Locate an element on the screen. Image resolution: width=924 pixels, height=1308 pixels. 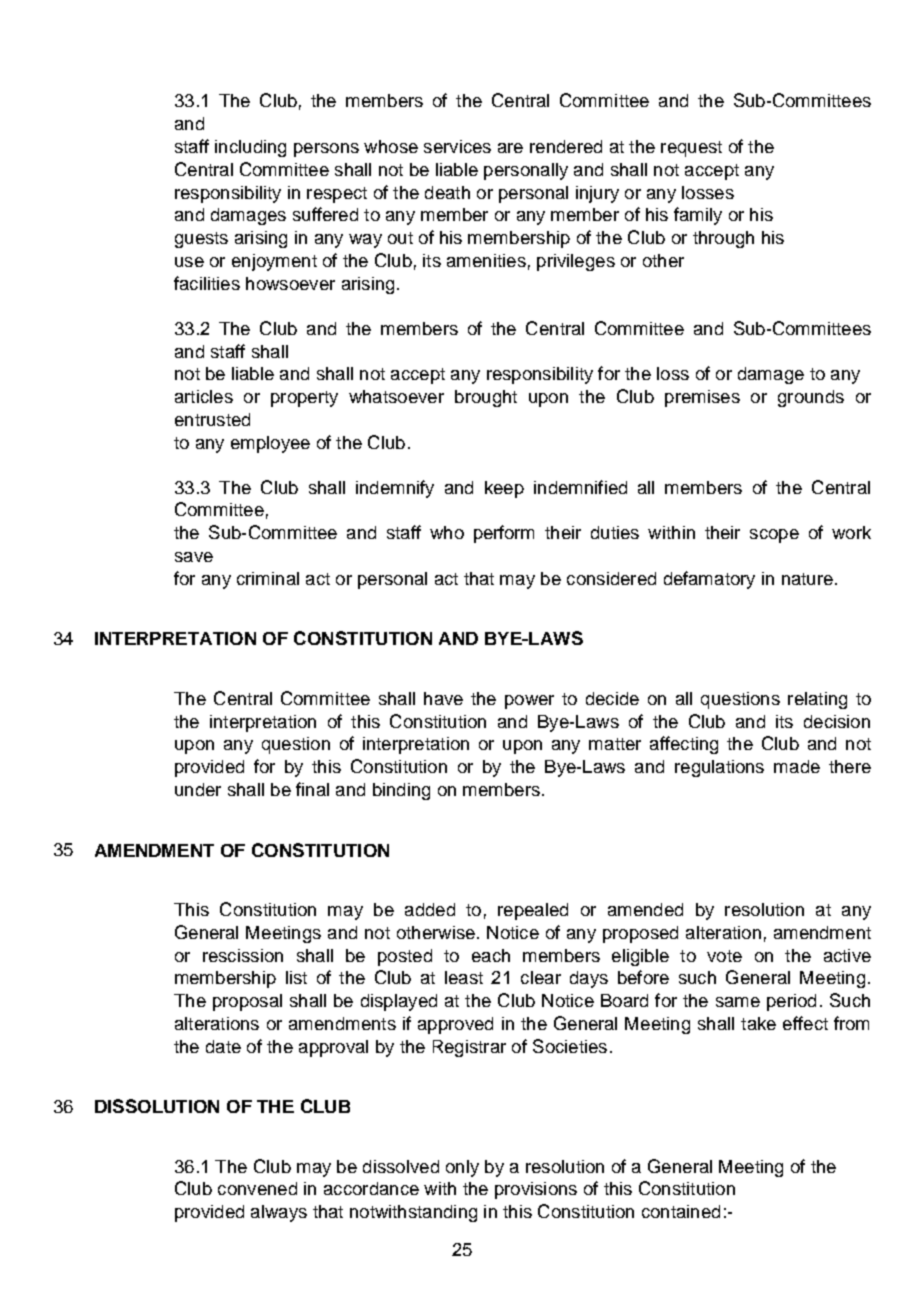
scope is located at coordinates (774, 536).
